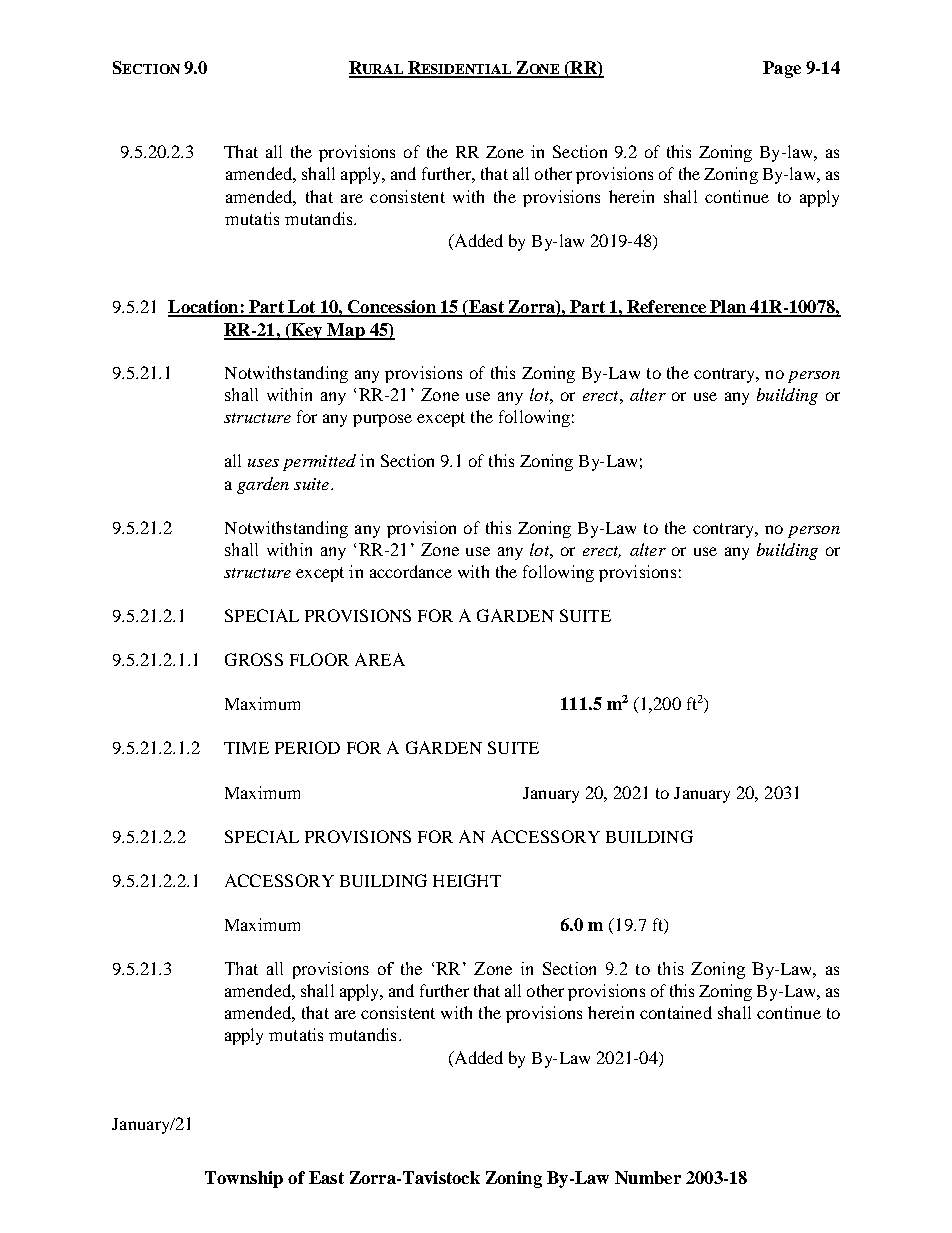 This image has height=1233, width=952. I want to click on Concession, so click(391, 308).
